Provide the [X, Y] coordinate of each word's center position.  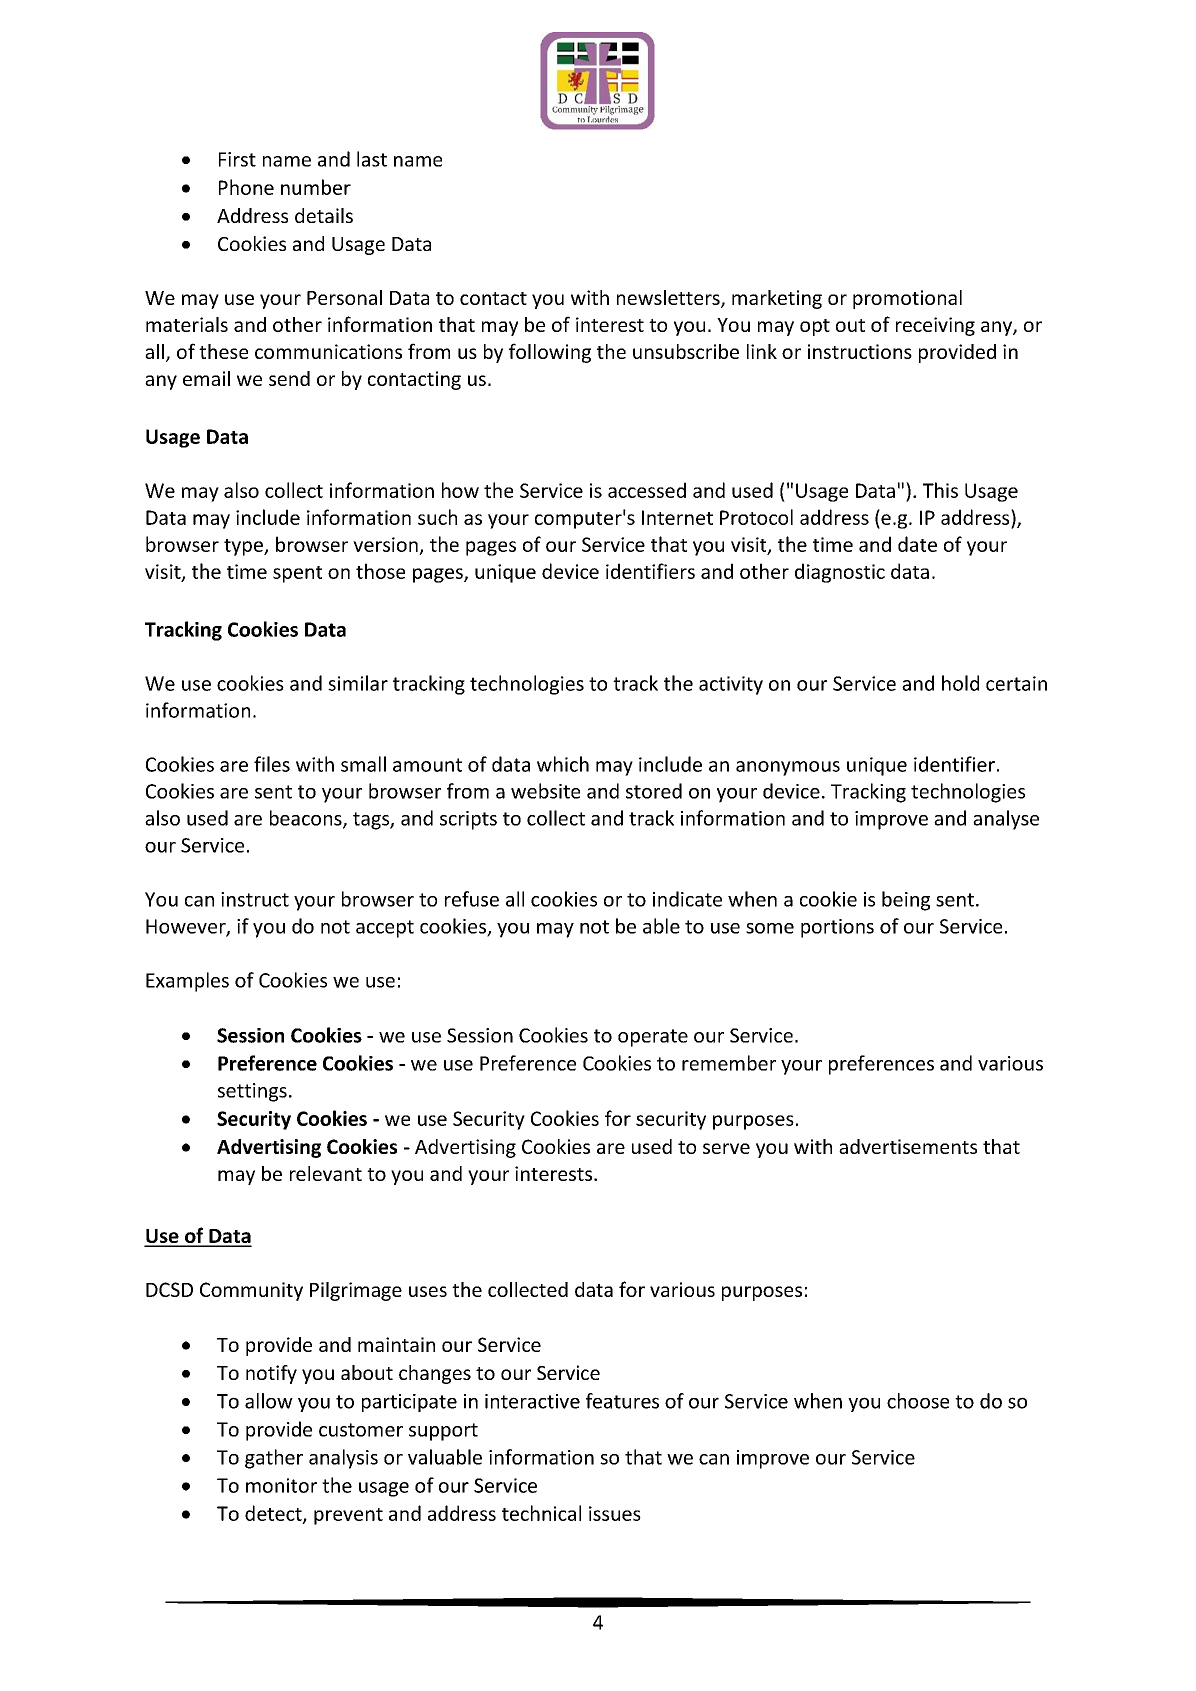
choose [918, 1401]
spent [297, 574]
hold [960, 683]
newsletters [669, 299]
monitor [281, 1485]
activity [731, 685]
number [316, 187]
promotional [907, 299]
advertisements [908, 1146]
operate [653, 1038]
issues [615, 1513]
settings [252, 1092]
